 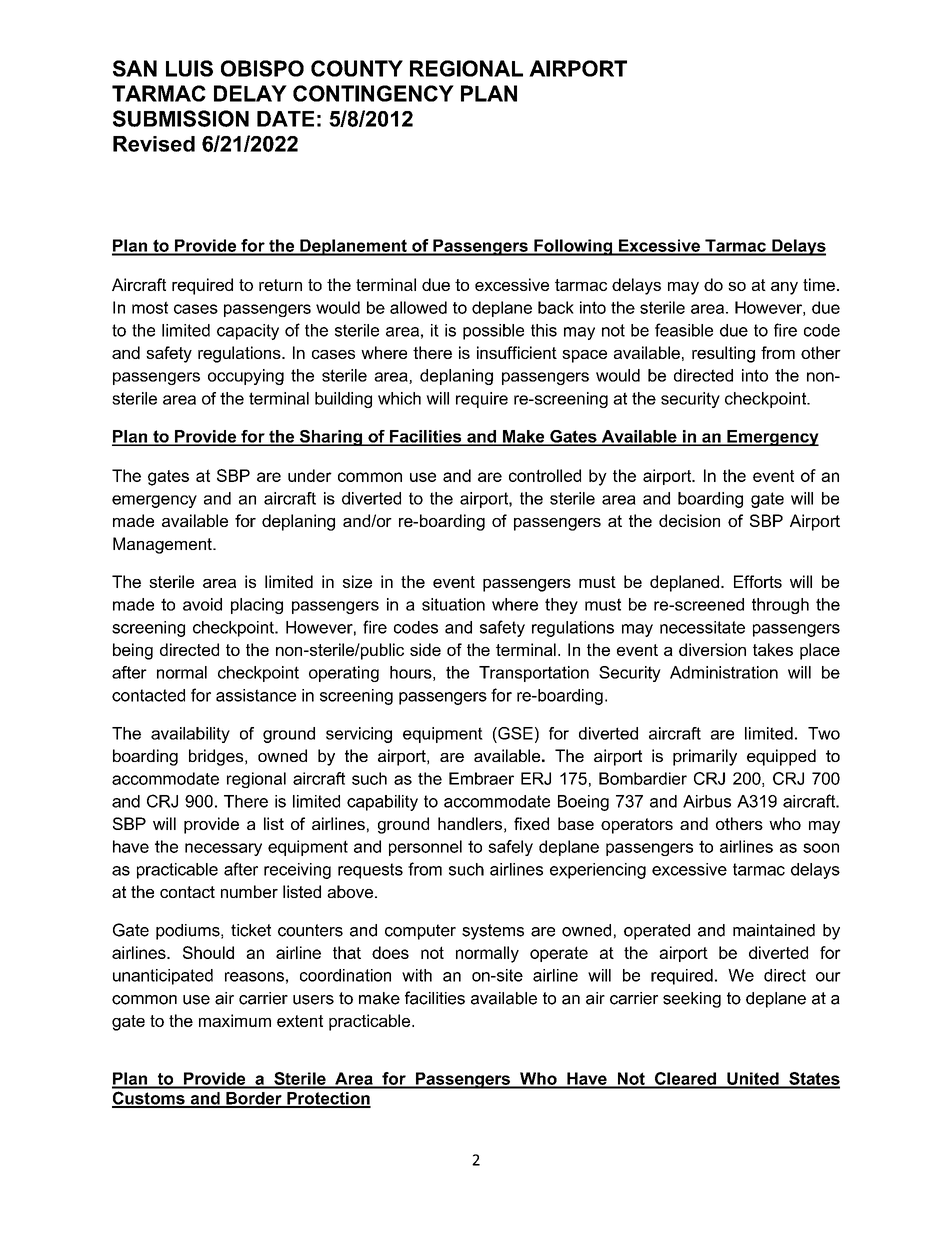 I want to click on SUBMISSION, so click(x=181, y=118).
